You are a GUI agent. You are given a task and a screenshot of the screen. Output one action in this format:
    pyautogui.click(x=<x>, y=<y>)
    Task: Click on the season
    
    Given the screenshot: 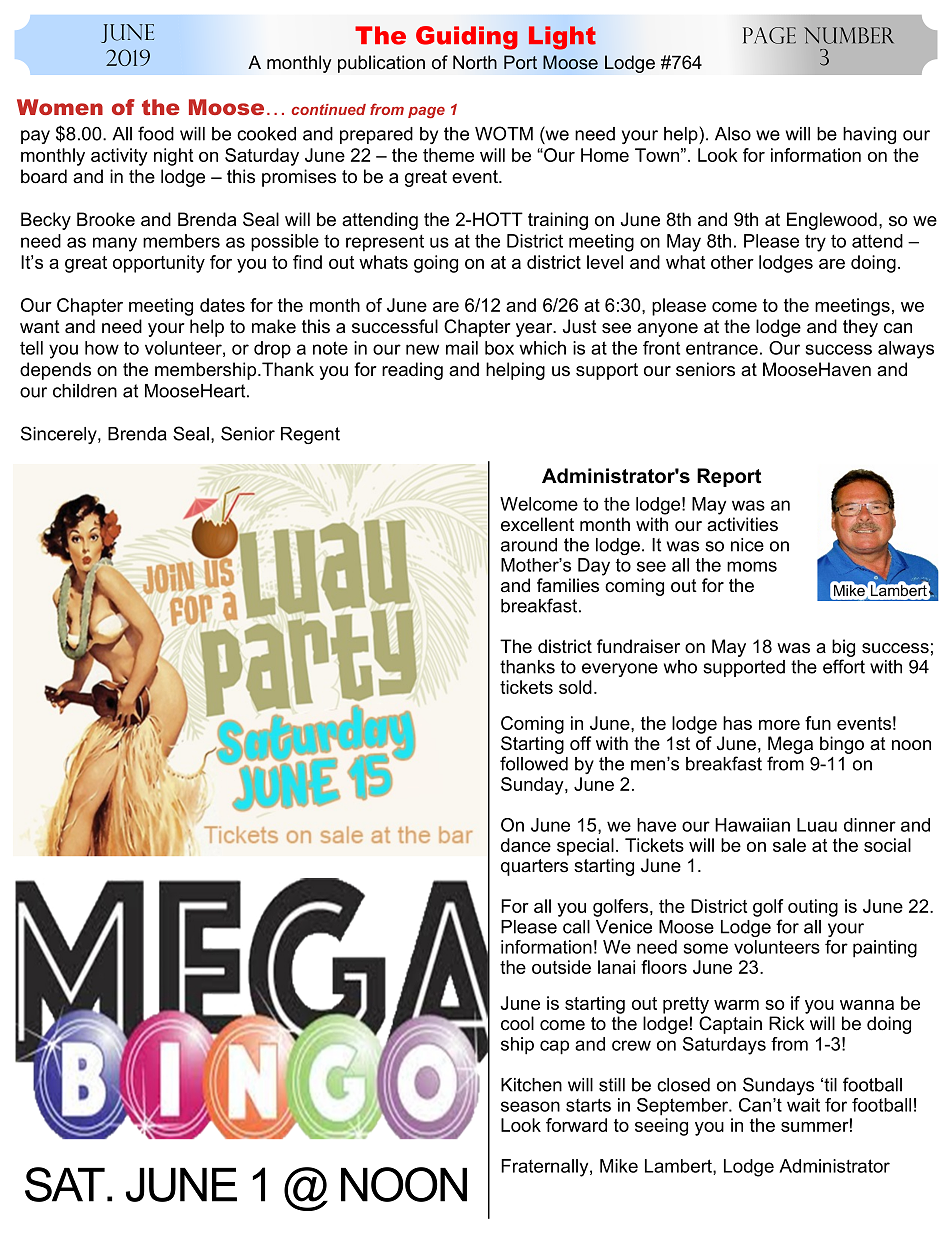 What is the action you would take?
    pyautogui.click(x=530, y=1106)
